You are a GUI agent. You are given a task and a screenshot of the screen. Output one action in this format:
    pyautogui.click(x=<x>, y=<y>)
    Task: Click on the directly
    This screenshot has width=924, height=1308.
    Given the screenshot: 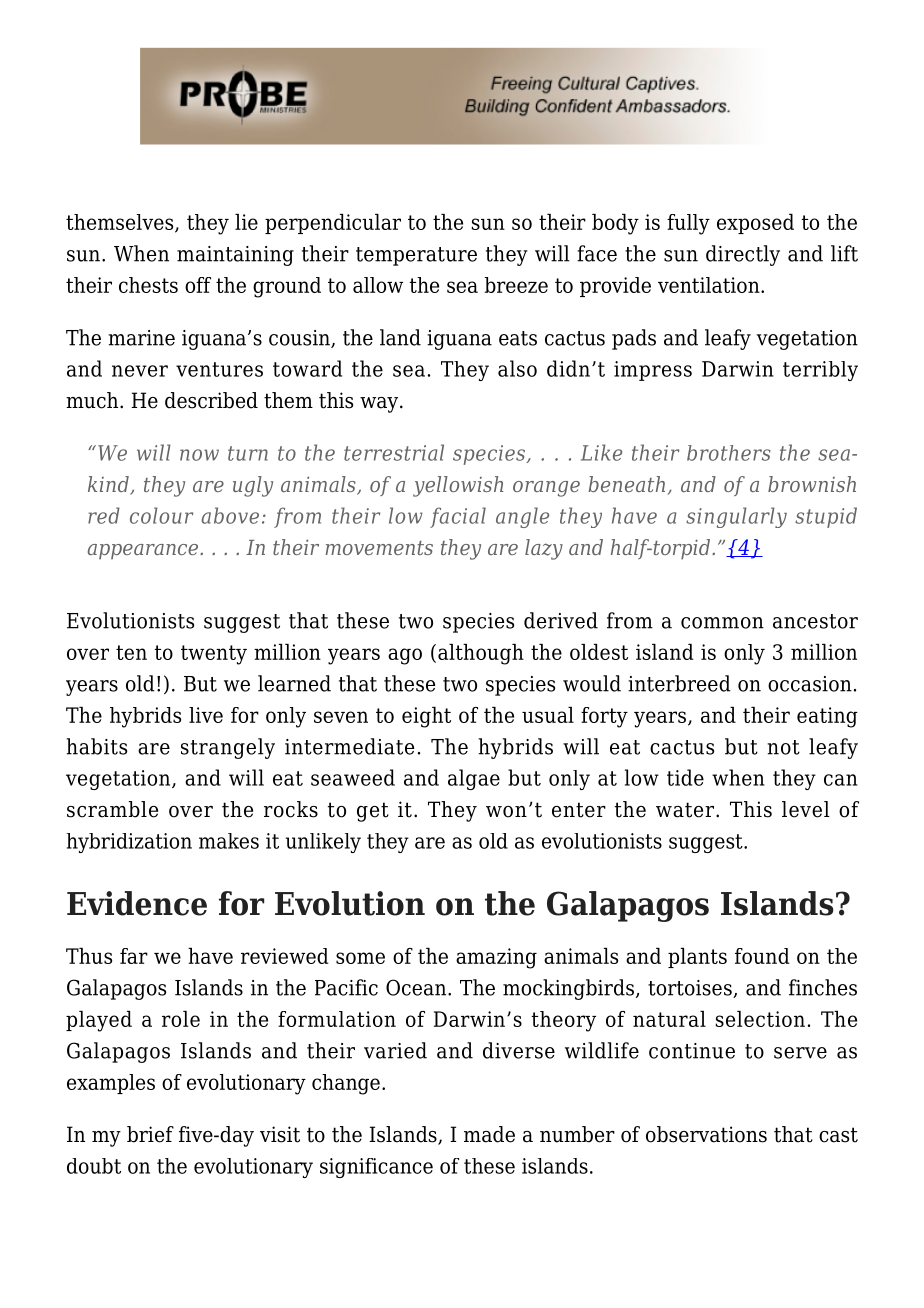 What is the action you would take?
    pyautogui.click(x=743, y=255)
